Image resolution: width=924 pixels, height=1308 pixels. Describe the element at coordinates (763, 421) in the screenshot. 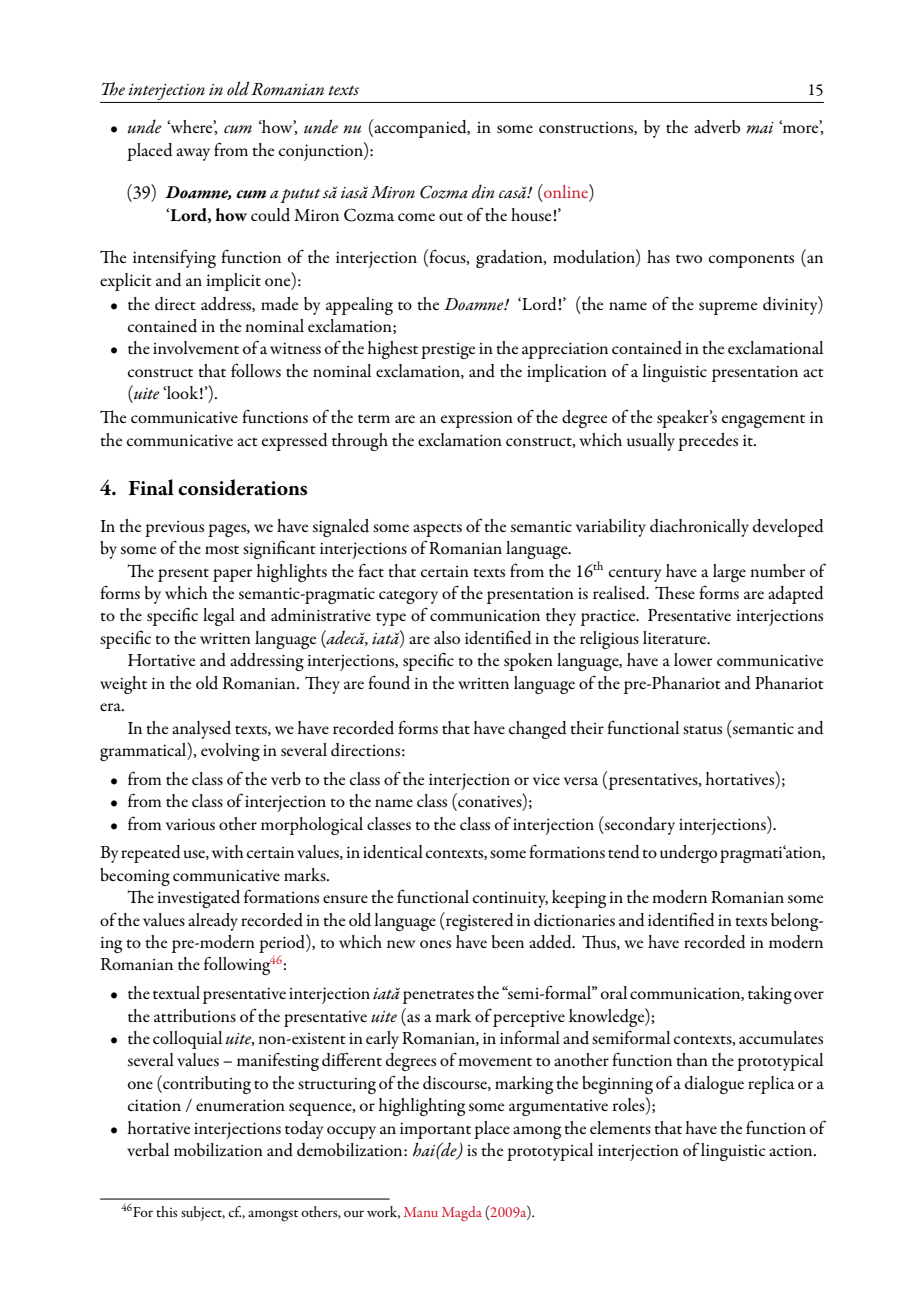

I see `engagement` at that location.
